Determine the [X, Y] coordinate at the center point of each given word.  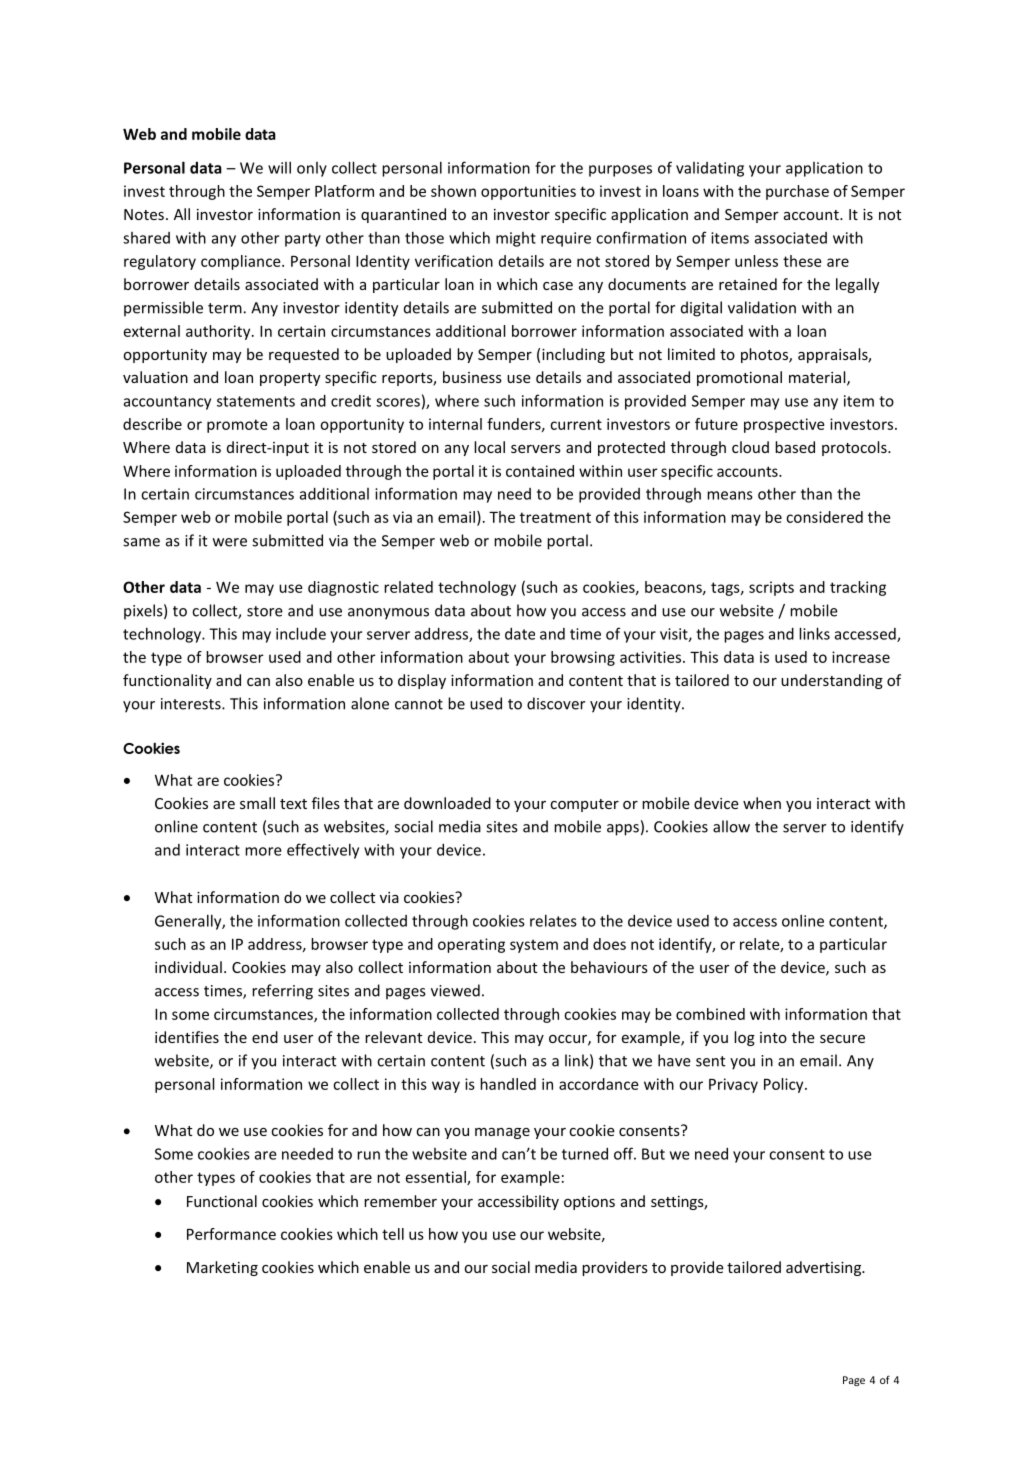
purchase [797, 192]
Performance [231, 1234]
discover [556, 703]
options [589, 1203]
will [279, 167]
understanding [832, 681]
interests [192, 704]
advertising [825, 1268]
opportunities [528, 192]
